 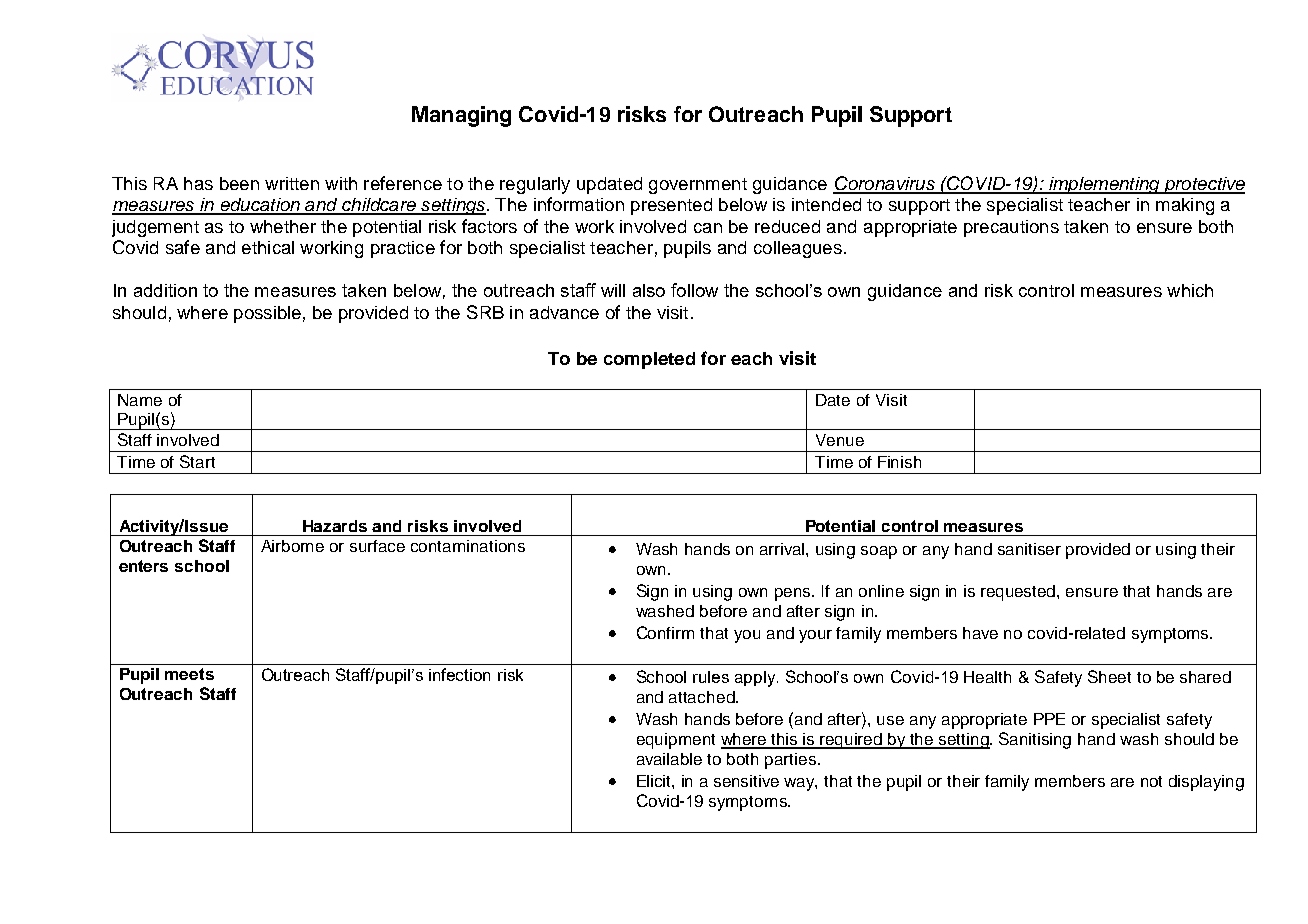 What do you see at coordinates (292, 183) in the screenshot?
I see `written` at bounding box center [292, 183].
